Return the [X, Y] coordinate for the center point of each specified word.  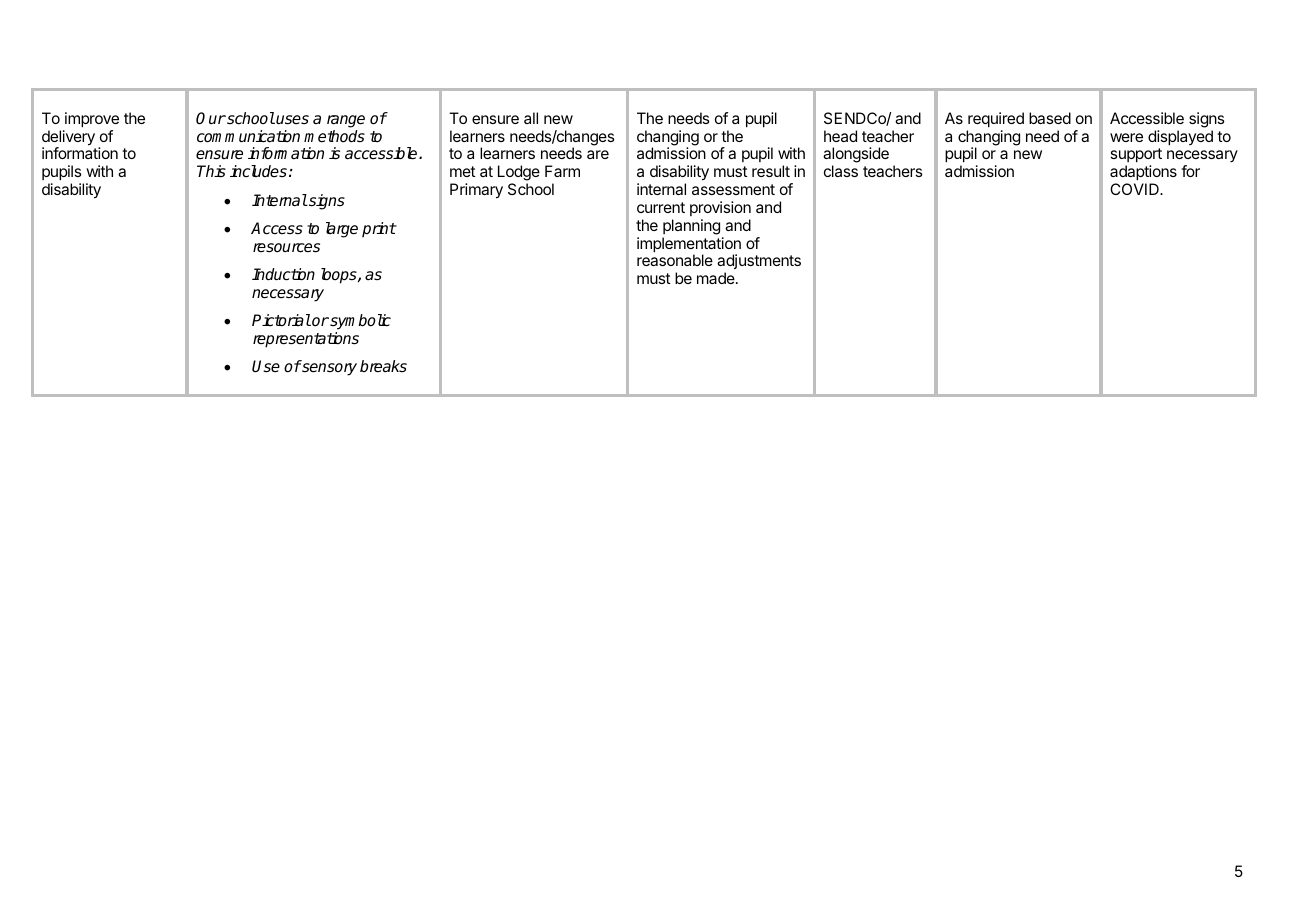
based [1050, 118]
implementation [689, 246]
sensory [328, 369]
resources [286, 248]
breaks [383, 366]
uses [292, 120]
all [531, 118]
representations [306, 340]
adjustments [759, 263]
